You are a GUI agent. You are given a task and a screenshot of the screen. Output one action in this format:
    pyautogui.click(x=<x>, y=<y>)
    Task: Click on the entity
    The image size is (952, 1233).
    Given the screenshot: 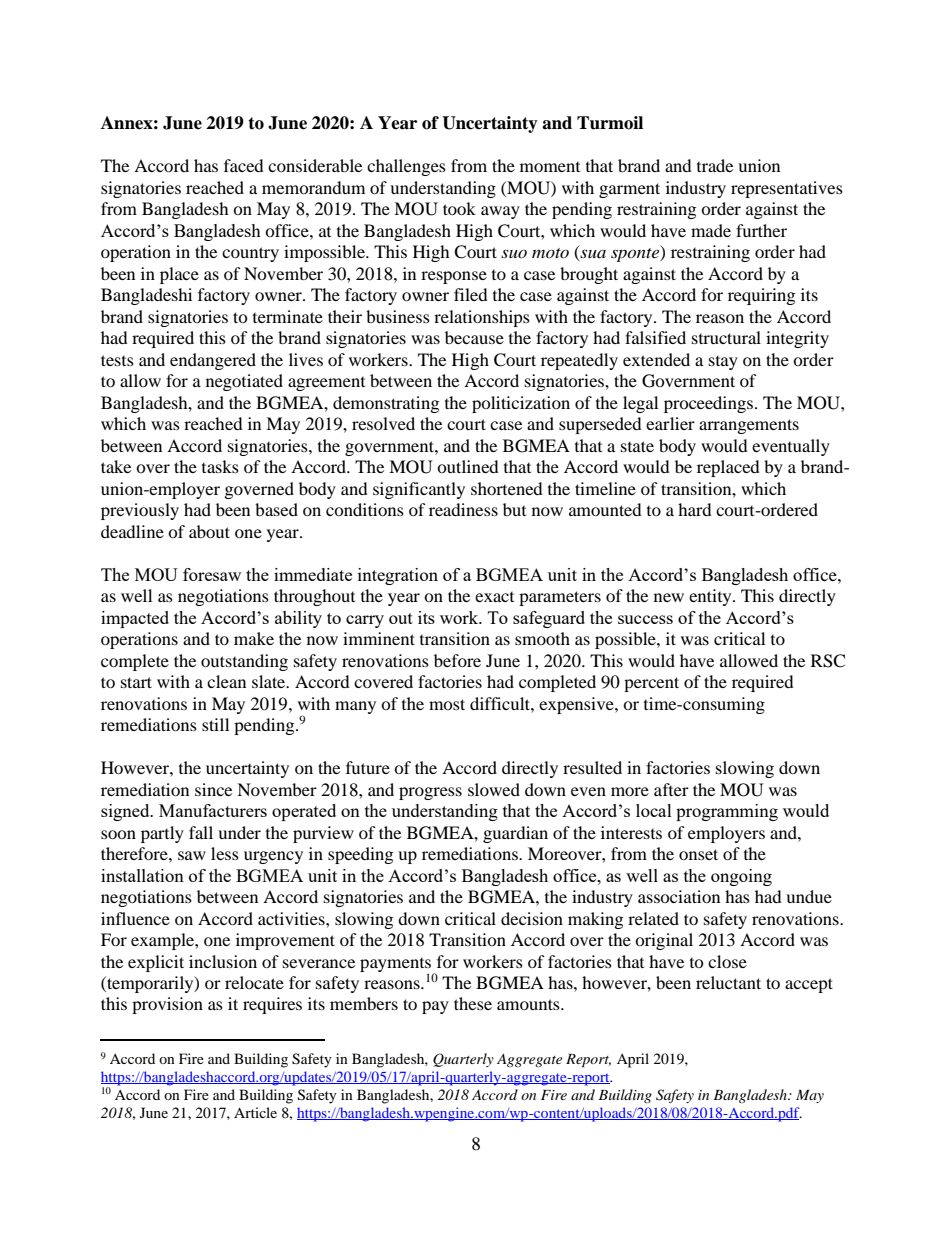 What is the action you would take?
    pyautogui.click(x=711, y=597)
